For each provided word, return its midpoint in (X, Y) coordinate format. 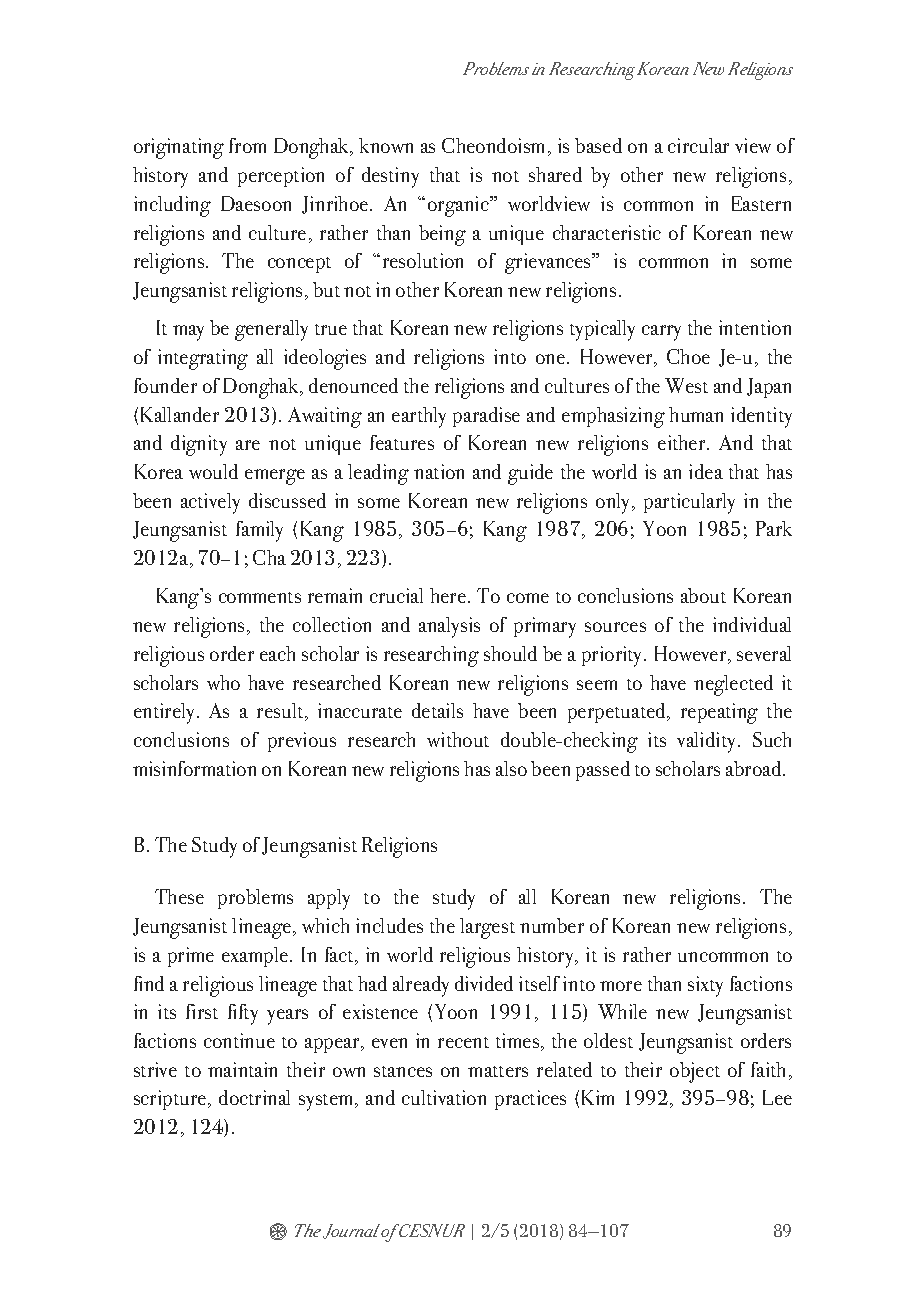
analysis (449, 627)
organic (459, 206)
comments (260, 597)
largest (487, 928)
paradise (486, 417)
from (247, 145)
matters (498, 1071)
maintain (242, 1069)
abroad (755, 768)
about (703, 595)
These (179, 896)
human (696, 414)
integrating (203, 359)
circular (698, 145)
